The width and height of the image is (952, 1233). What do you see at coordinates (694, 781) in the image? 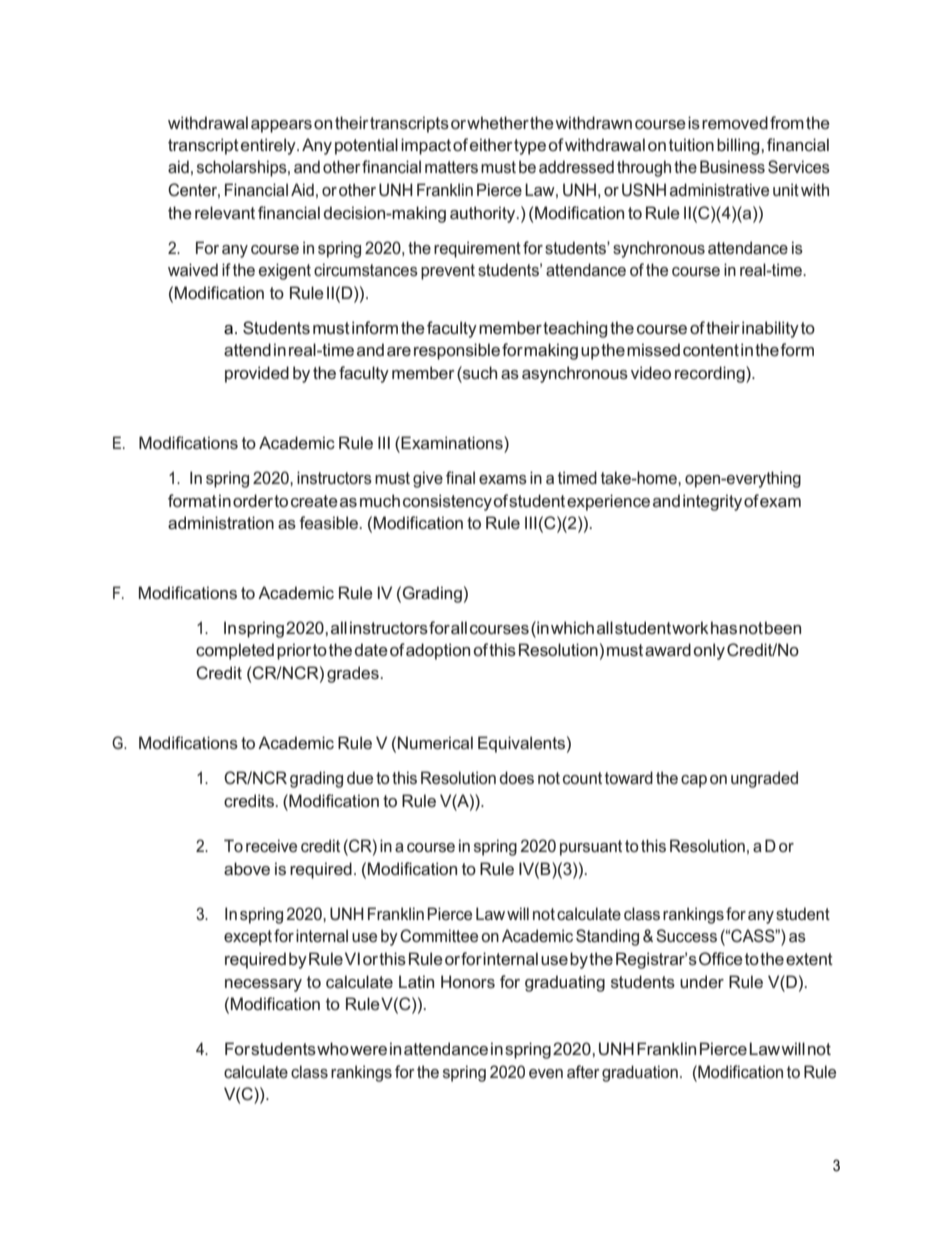
I see `cap` at bounding box center [694, 781].
